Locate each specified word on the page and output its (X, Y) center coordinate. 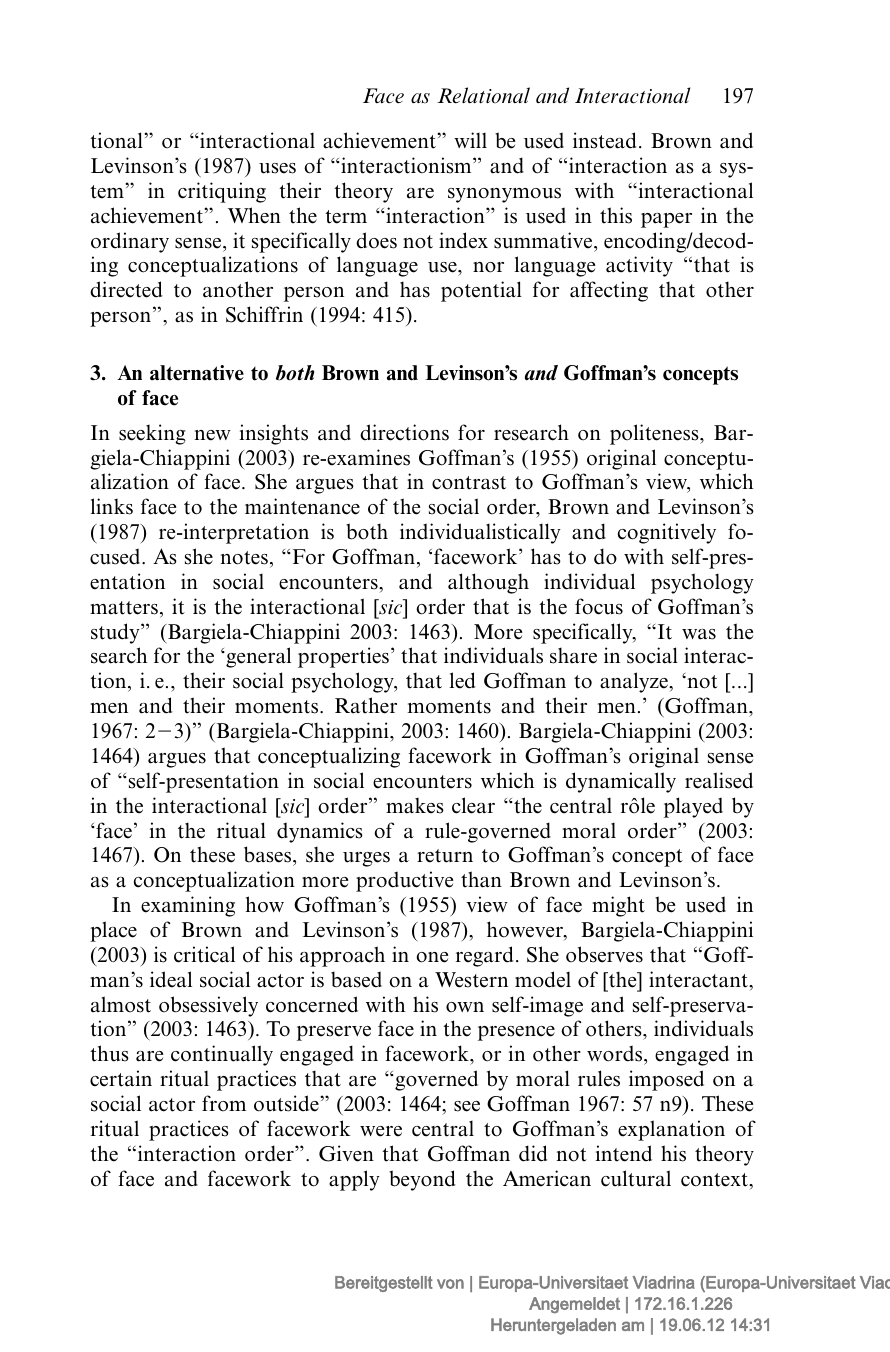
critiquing (222, 192)
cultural (636, 1178)
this (616, 215)
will (470, 140)
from (224, 1103)
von (450, 1284)
